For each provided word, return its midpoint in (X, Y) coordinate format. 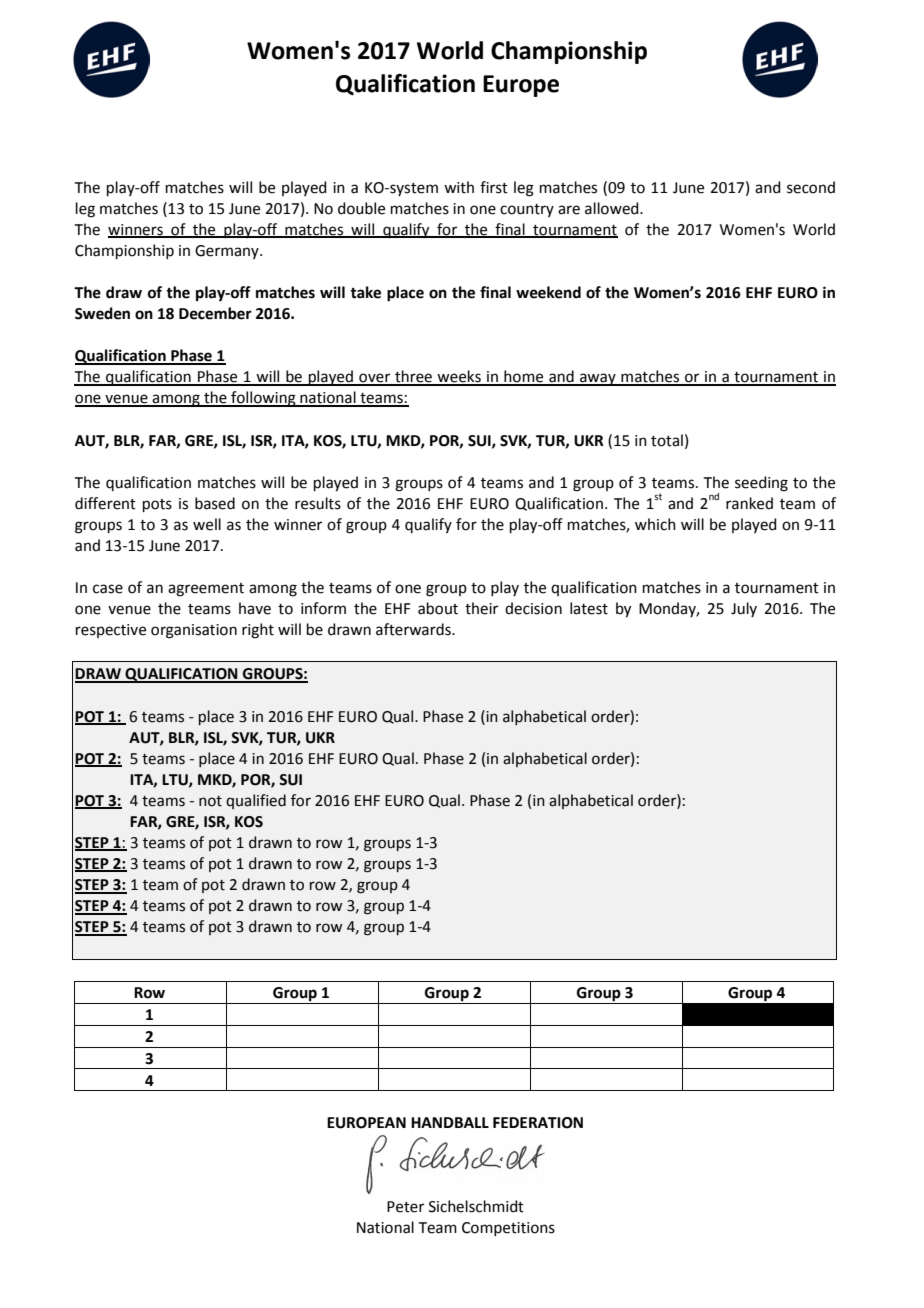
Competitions (508, 1229)
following (263, 399)
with (459, 187)
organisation (194, 631)
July (744, 609)
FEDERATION (538, 1123)
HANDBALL (450, 1122)
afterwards (414, 629)
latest (589, 608)
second (811, 187)
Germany (228, 252)
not (210, 801)
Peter (405, 1207)
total (667, 440)
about (438, 608)
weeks (459, 377)
